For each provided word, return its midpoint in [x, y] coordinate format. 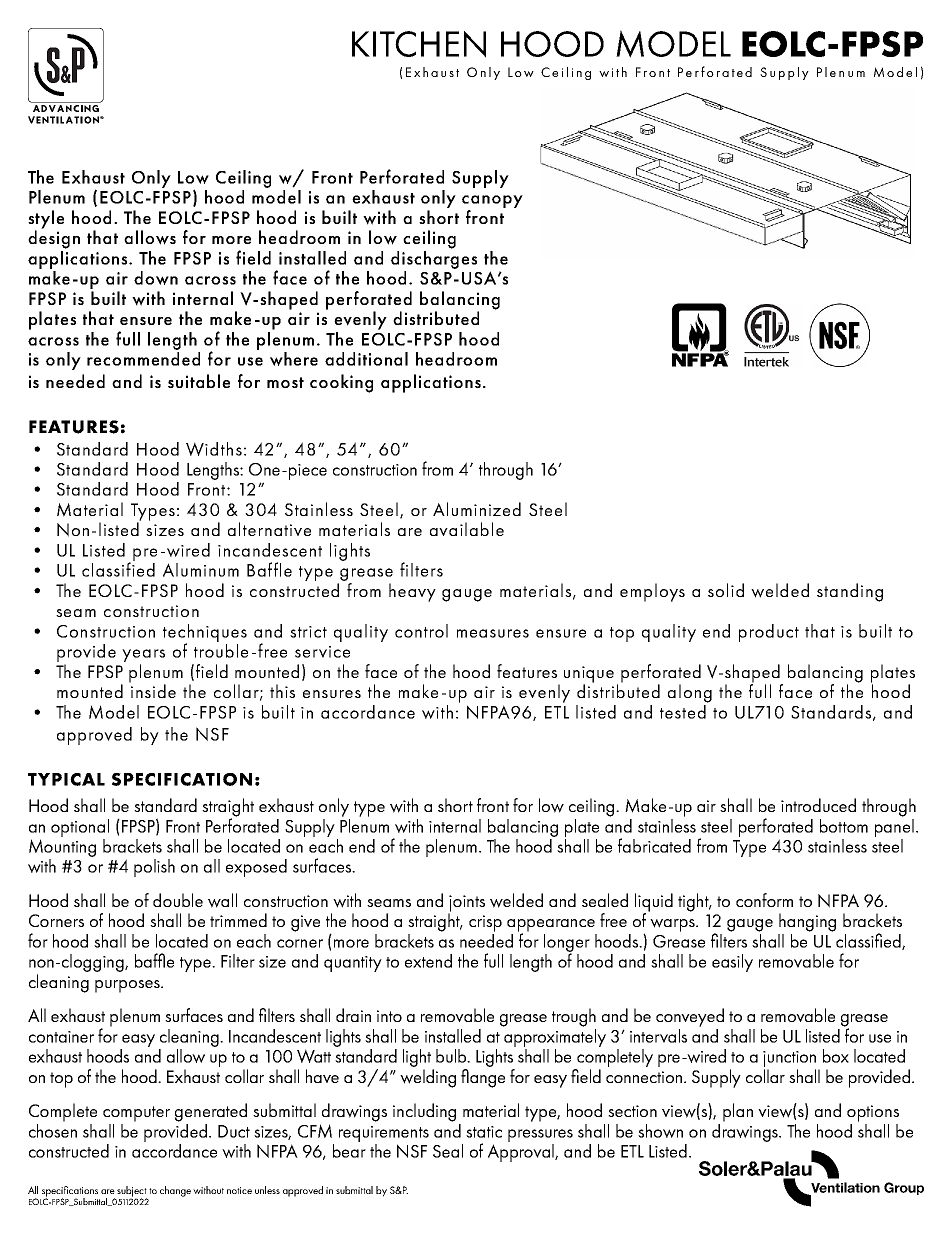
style [46, 220]
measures [493, 633]
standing [850, 592]
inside [152, 690]
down [156, 278]
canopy [492, 201]
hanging [807, 922]
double [178, 900]
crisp [485, 923]
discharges [434, 258]
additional [366, 359]
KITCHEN [419, 44]
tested [684, 710]
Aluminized [477, 509]
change [175, 1191]
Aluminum [201, 570]
